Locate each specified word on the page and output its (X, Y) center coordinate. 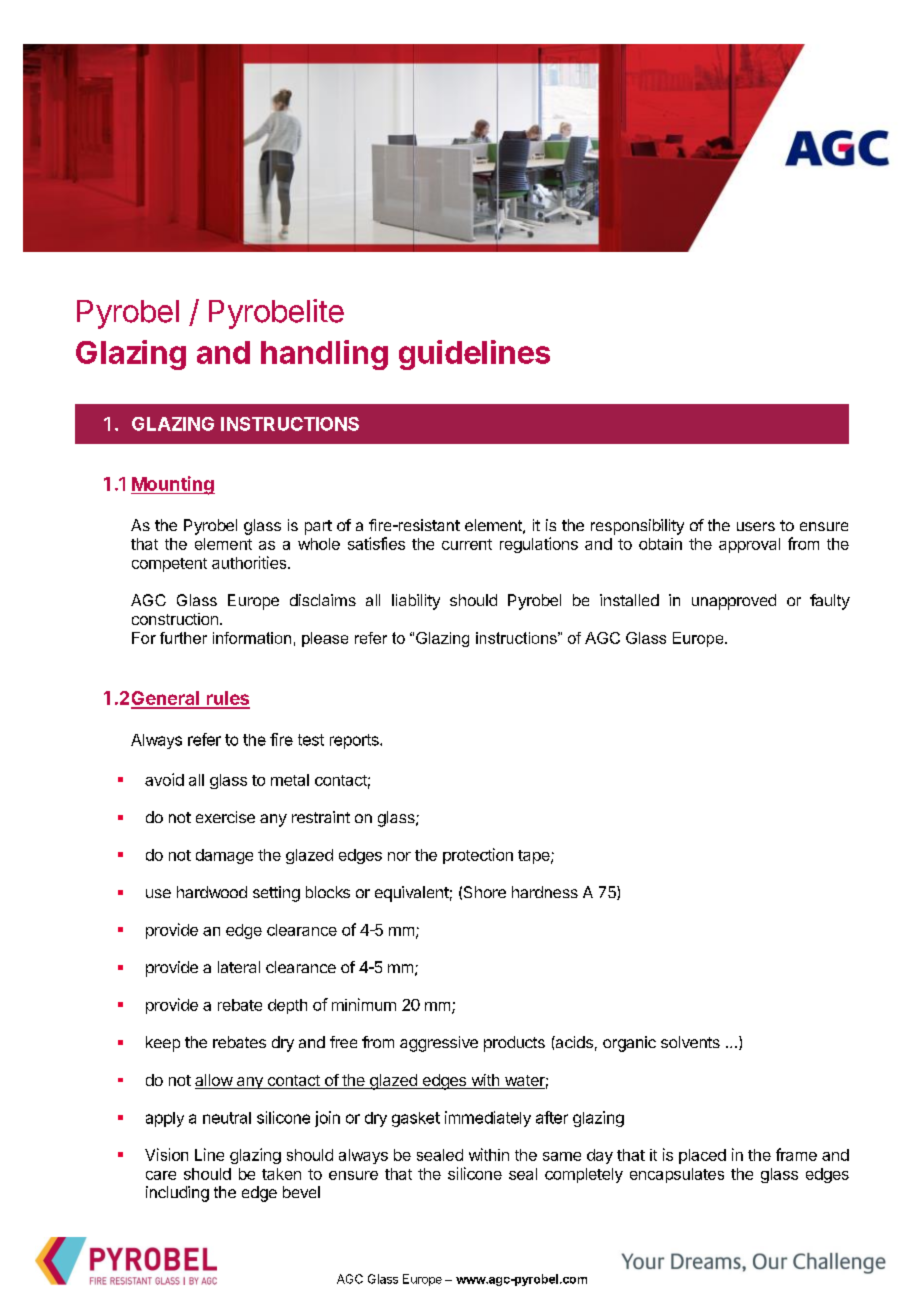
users (756, 526)
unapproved (734, 602)
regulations (539, 545)
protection (478, 856)
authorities (250, 562)
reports (355, 741)
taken (281, 1174)
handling (324, 355)
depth (287, 1006)
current (467, 544)
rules (227, 699)
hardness (545, 892)
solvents (690, 1042)
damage (224, 856)
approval (749, 545)
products (514, 1044)
